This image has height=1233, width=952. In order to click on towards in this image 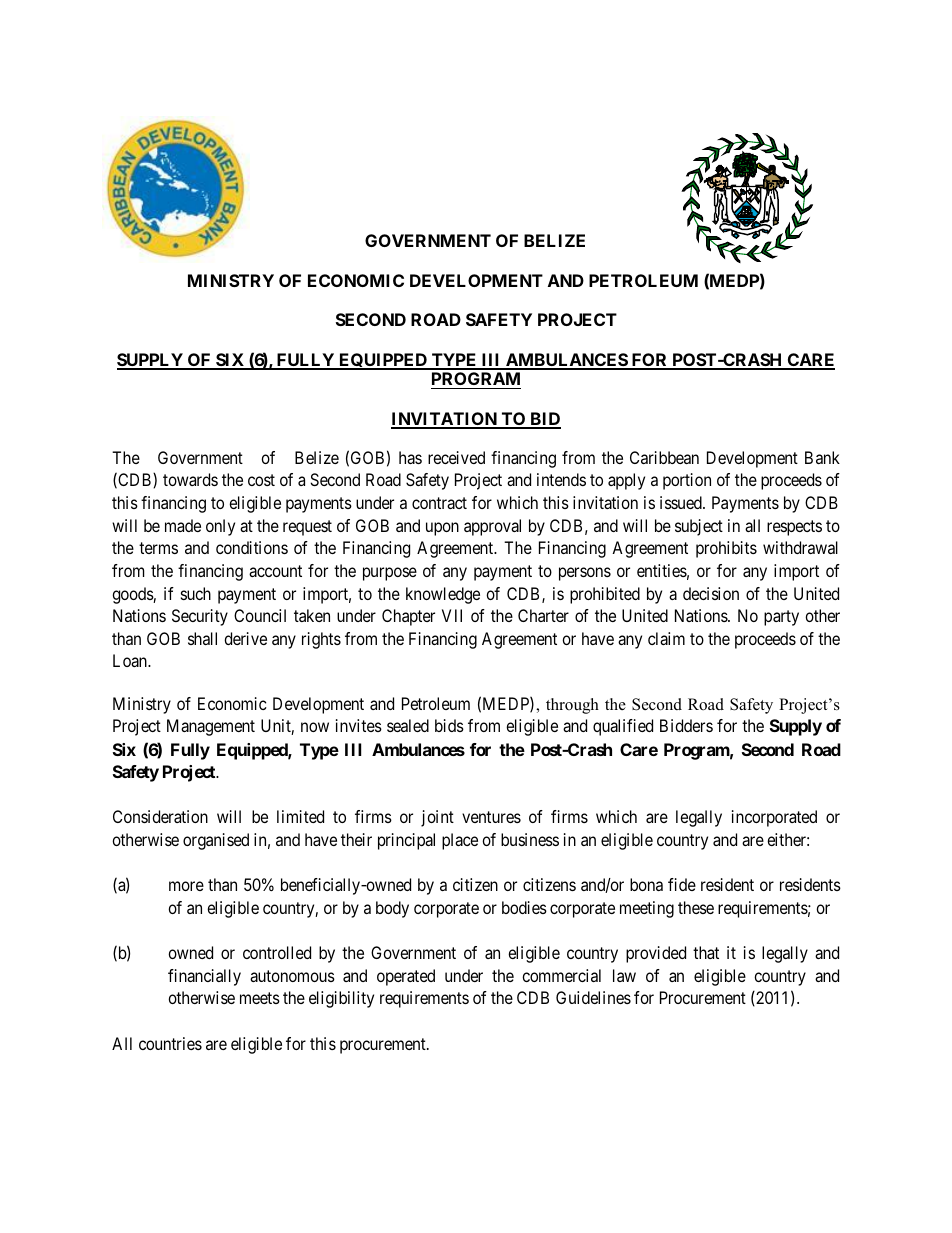, I will do `click(190, 479)`.
